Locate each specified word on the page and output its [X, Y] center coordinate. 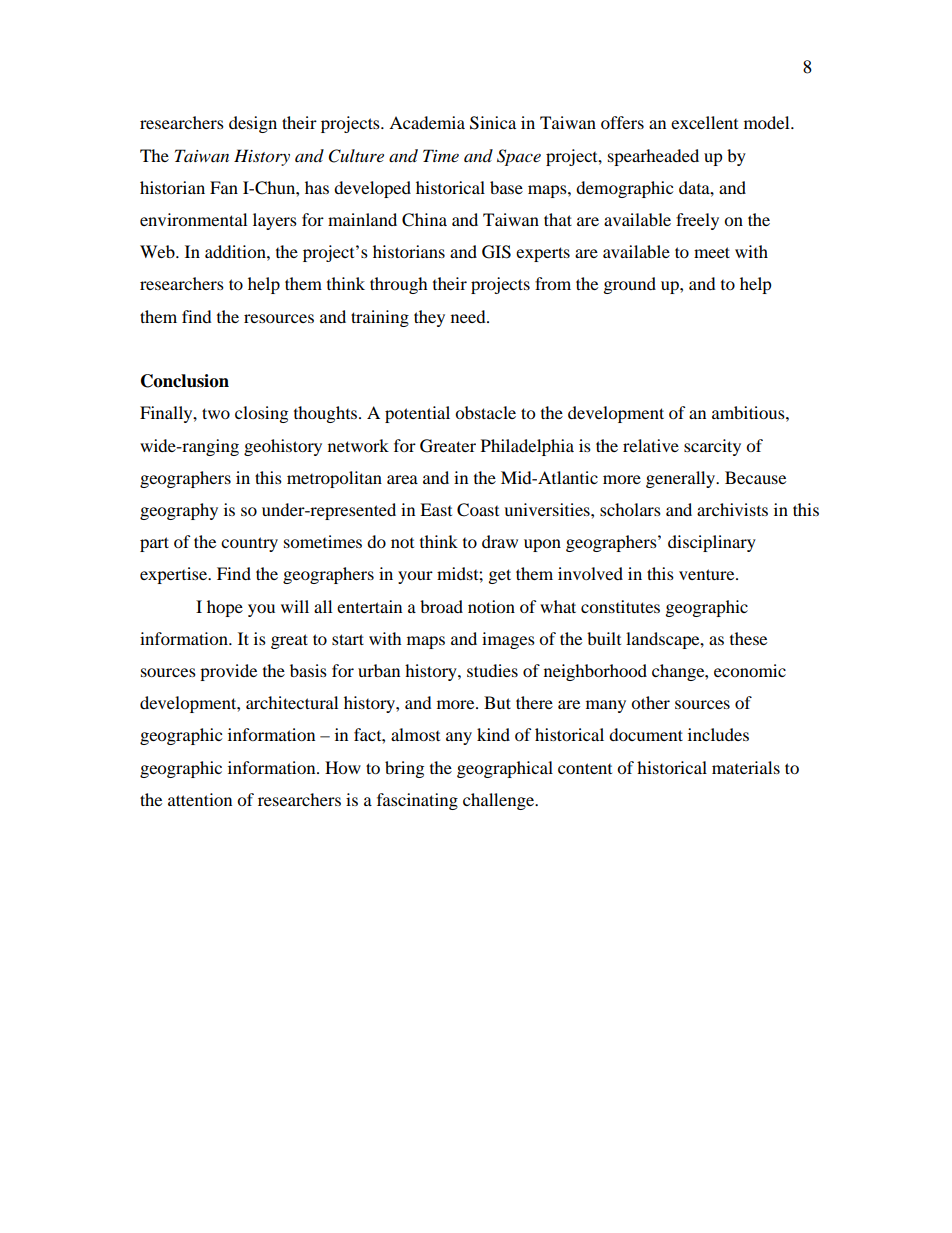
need [469, 316]
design [253, 124]
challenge [500, 801]
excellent [704, 122]
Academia [427, 122]
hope [225, 608]
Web [158, 251]
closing [261, 414]
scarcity [712, 447]
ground [630, 285]
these [748, 638]
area [402, 479]
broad [441, 606]
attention [200, 799]
